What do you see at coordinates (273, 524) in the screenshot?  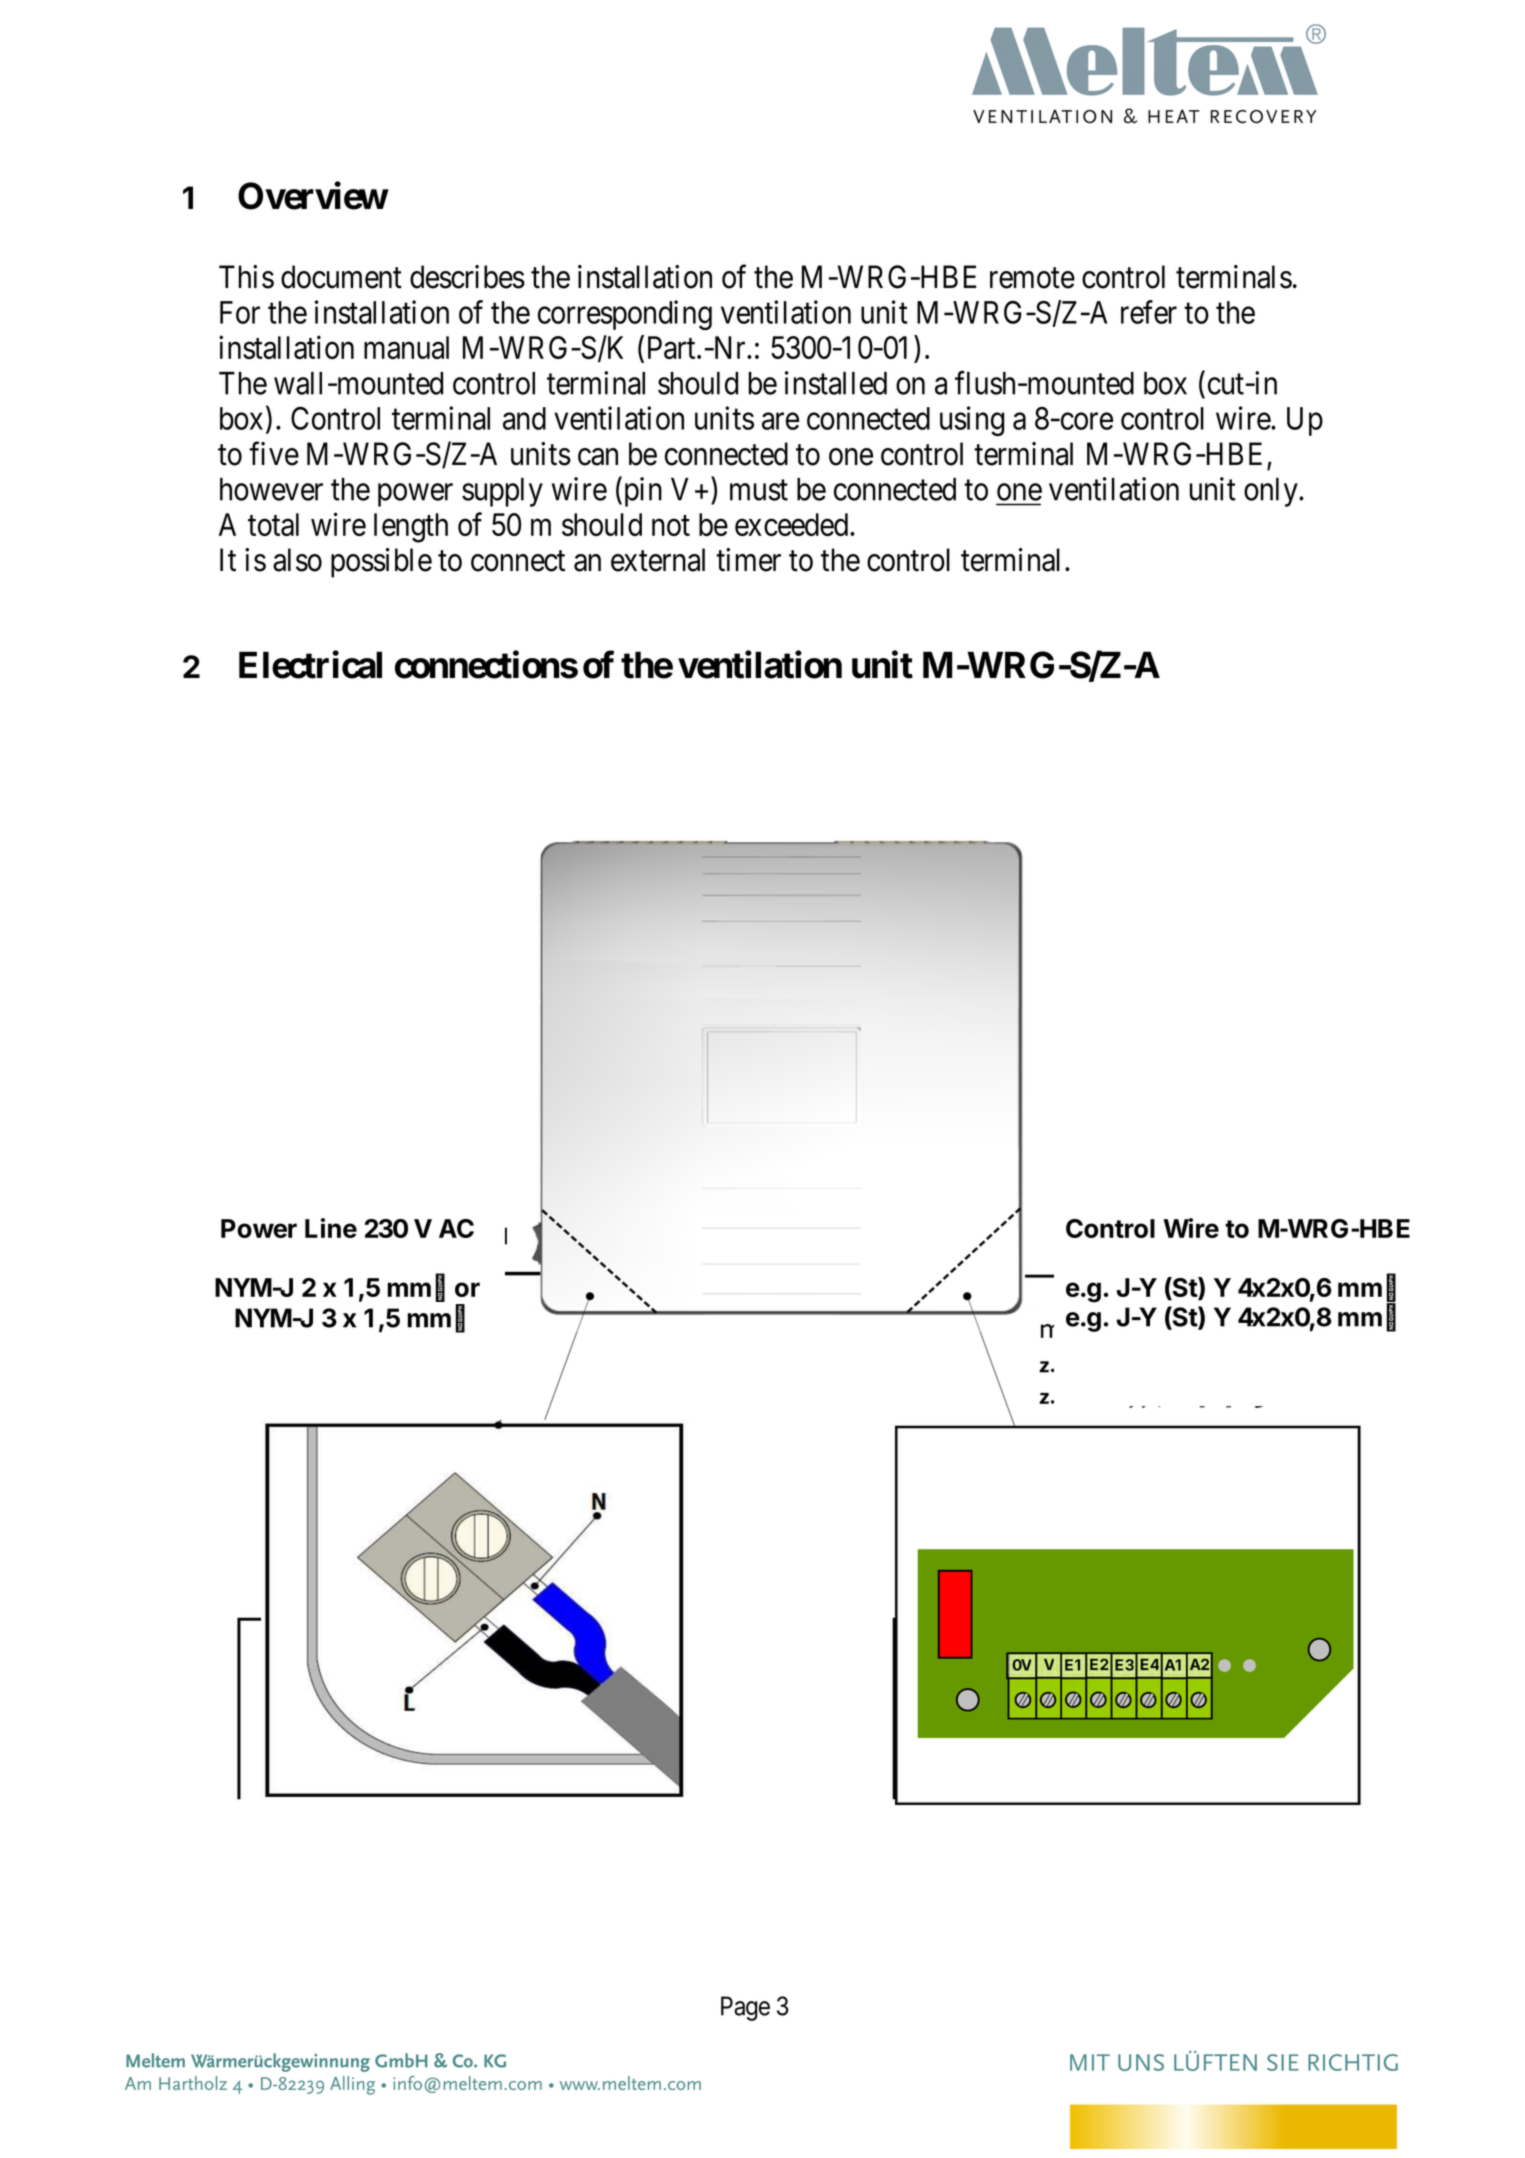 I see `total` at bounding box center [273, 524].
